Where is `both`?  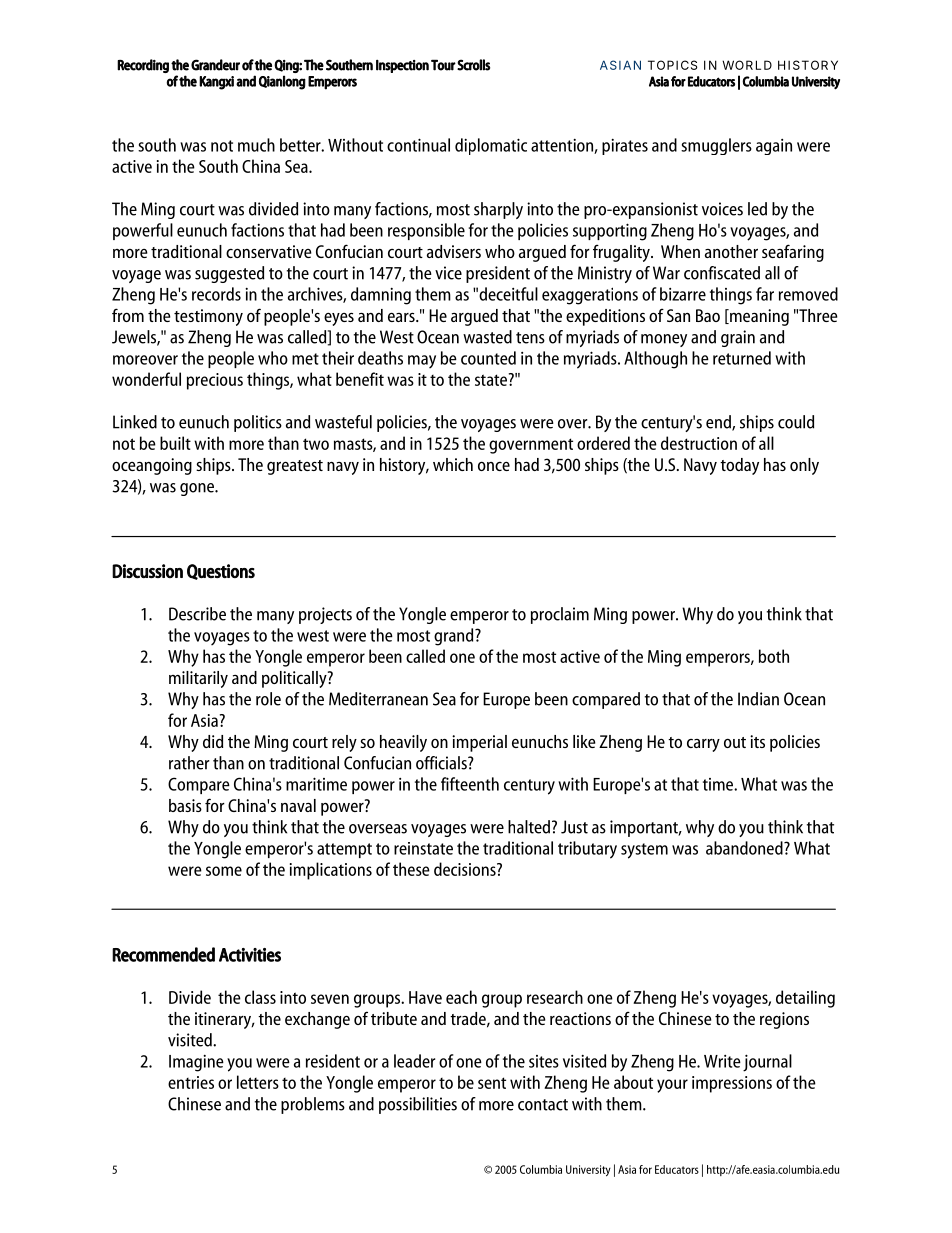 both is located at coordinates (774, 656).
